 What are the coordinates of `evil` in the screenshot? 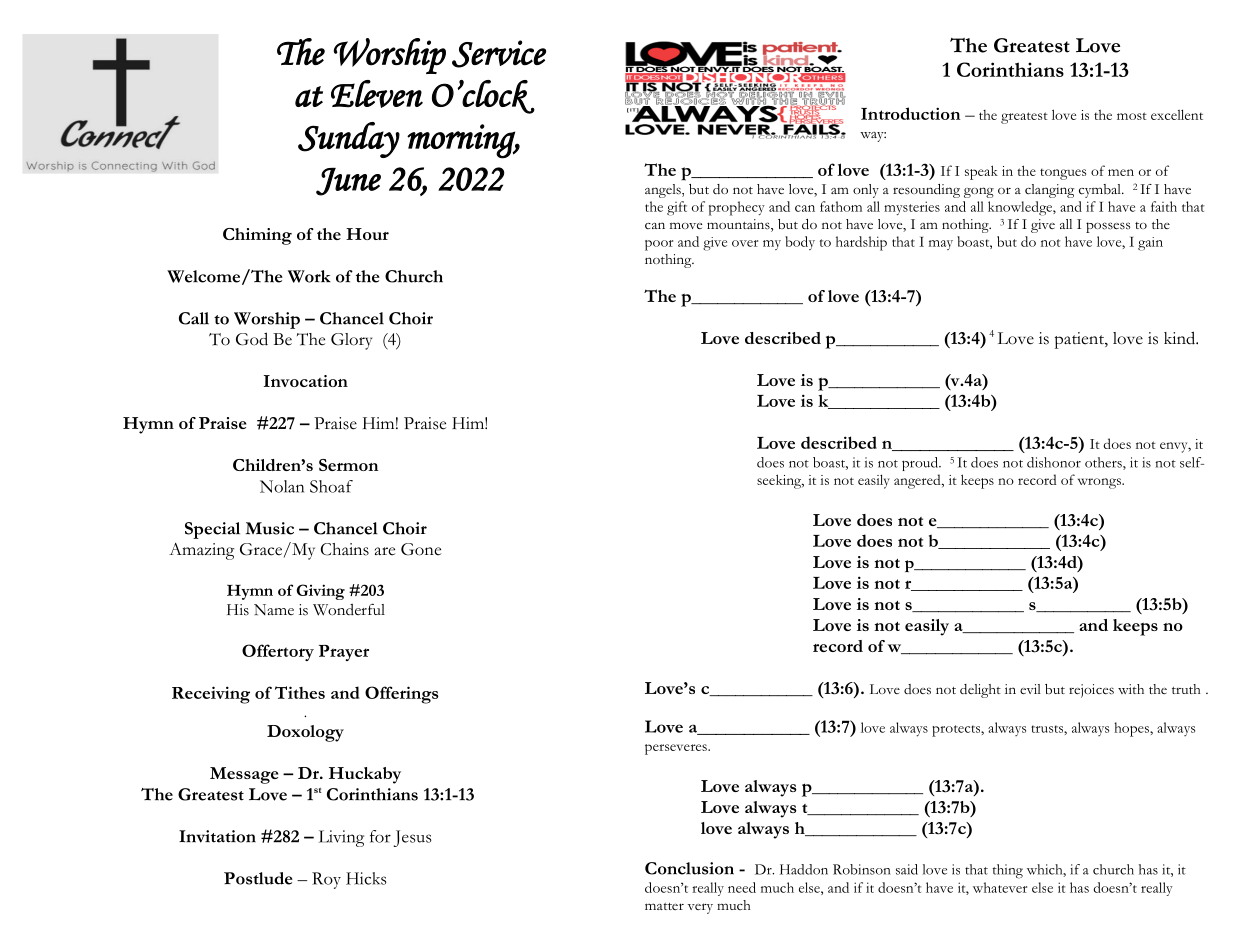 It's located at (1030, 689).
